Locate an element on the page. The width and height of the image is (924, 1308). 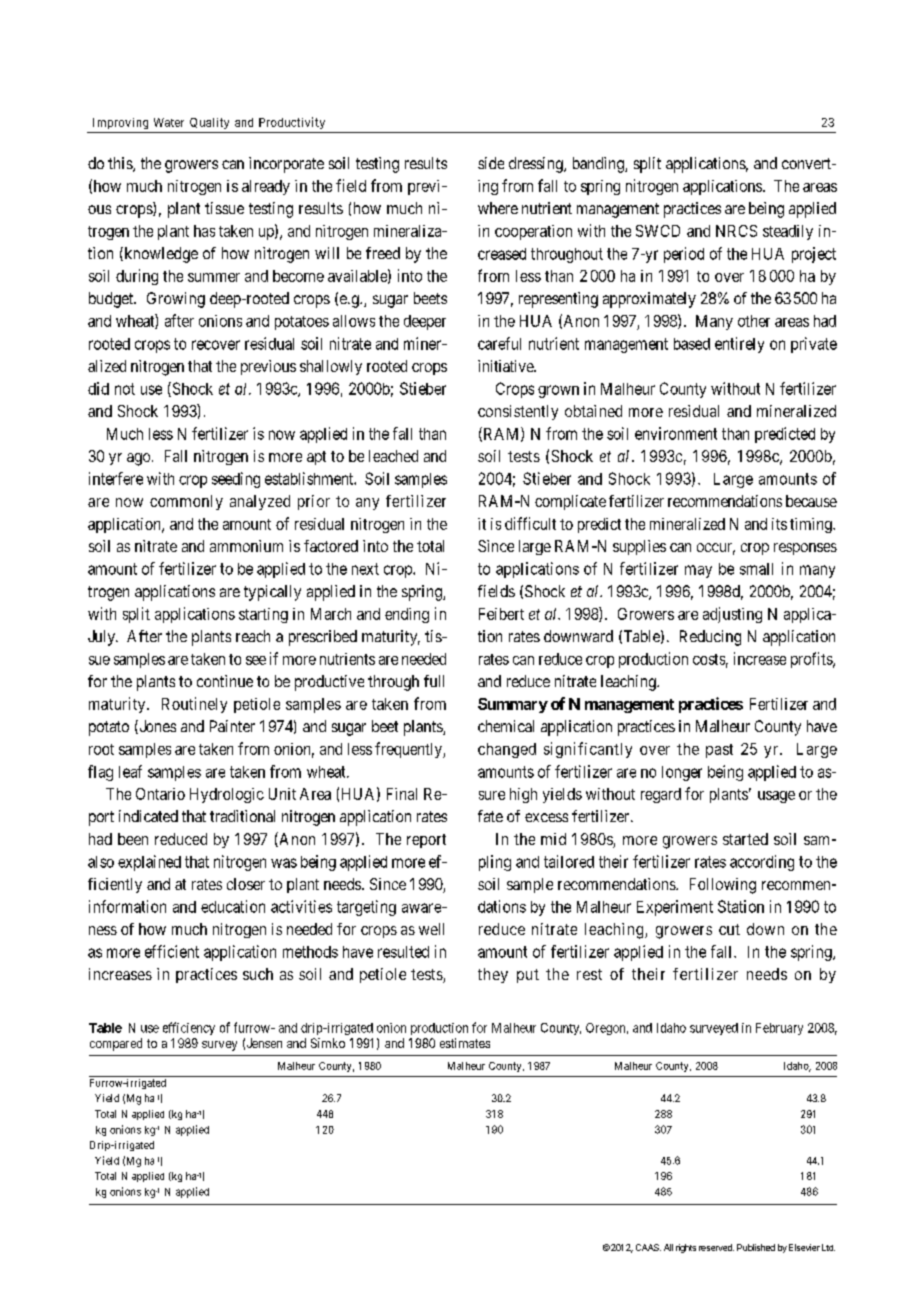
Published is located at coordinates (756, 1247).
